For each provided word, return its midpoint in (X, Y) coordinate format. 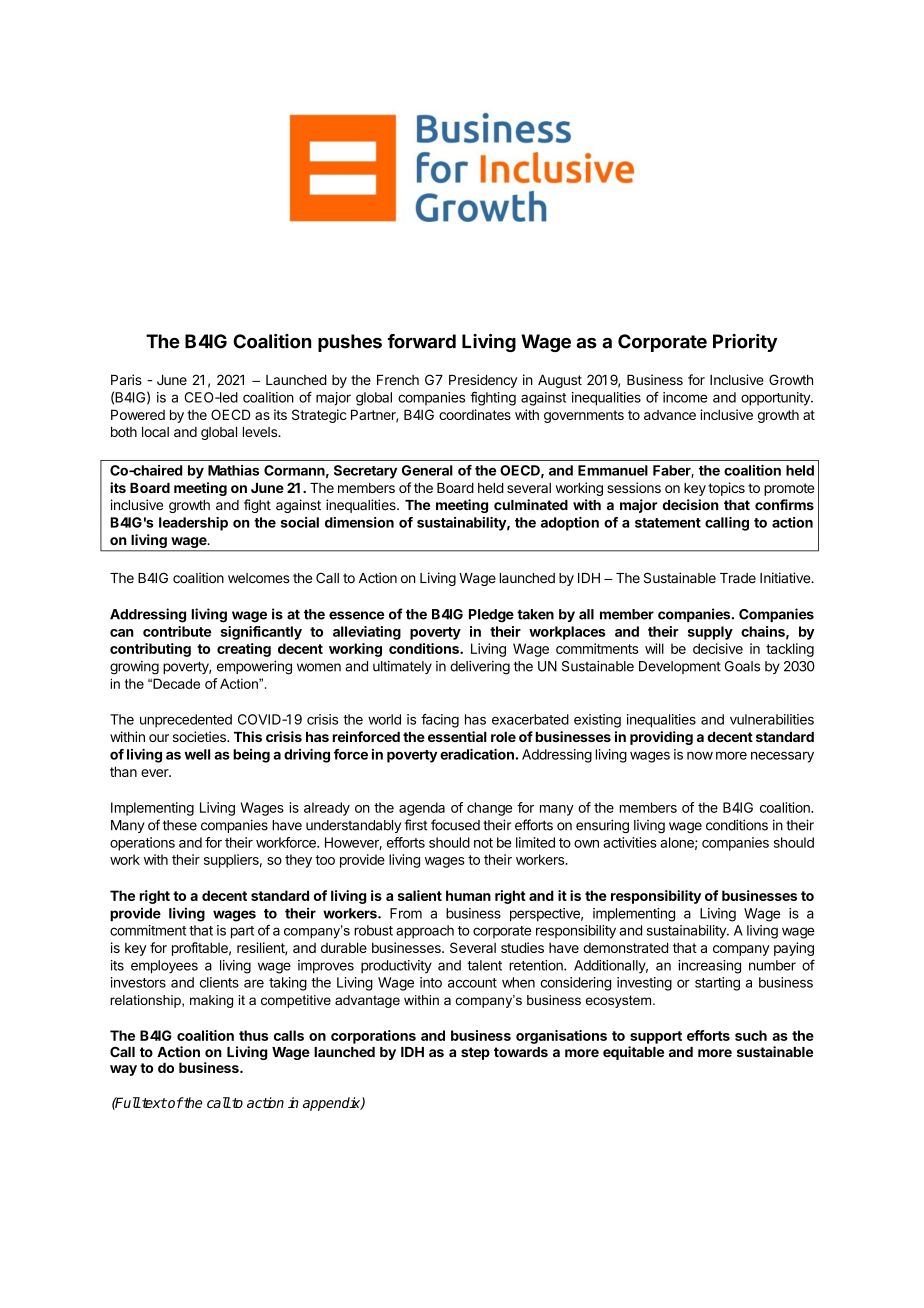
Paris (126, 379)
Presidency (483, 381)
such (751, 1035)
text (153, 1103)
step (475, 1053)
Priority (745, 343)
